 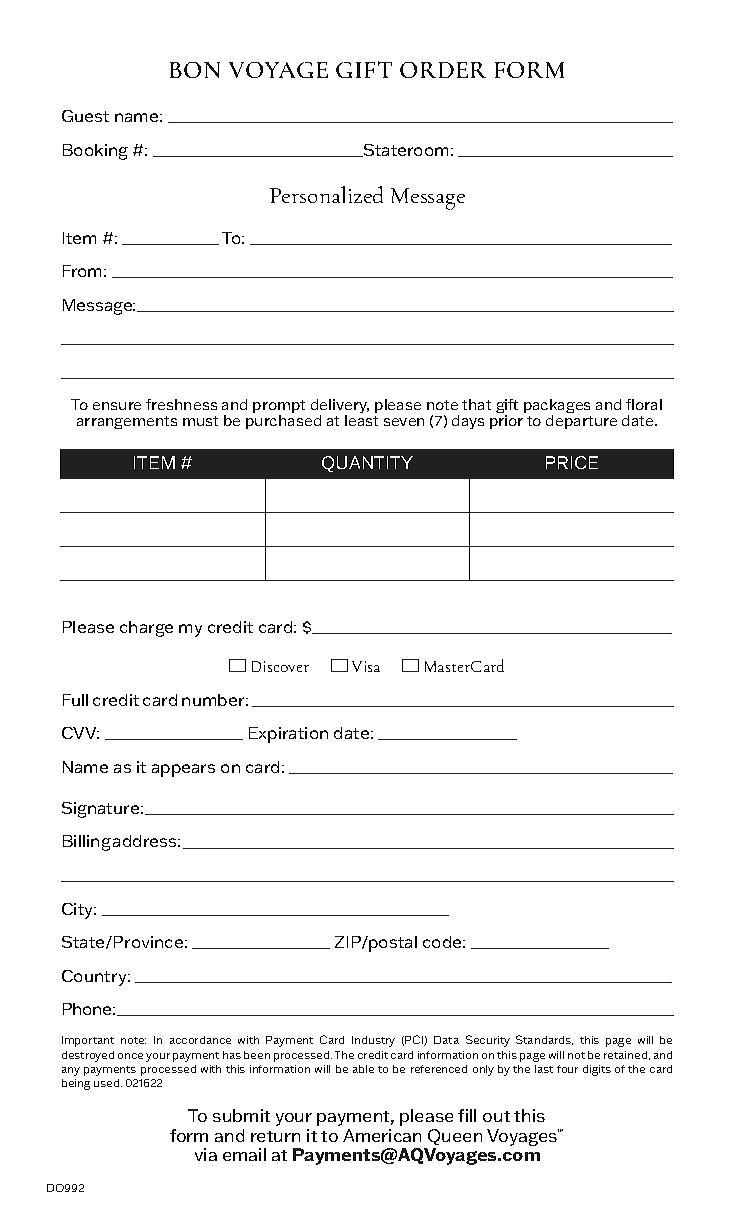 I want to click on charge, so click(x=146, y=629).
